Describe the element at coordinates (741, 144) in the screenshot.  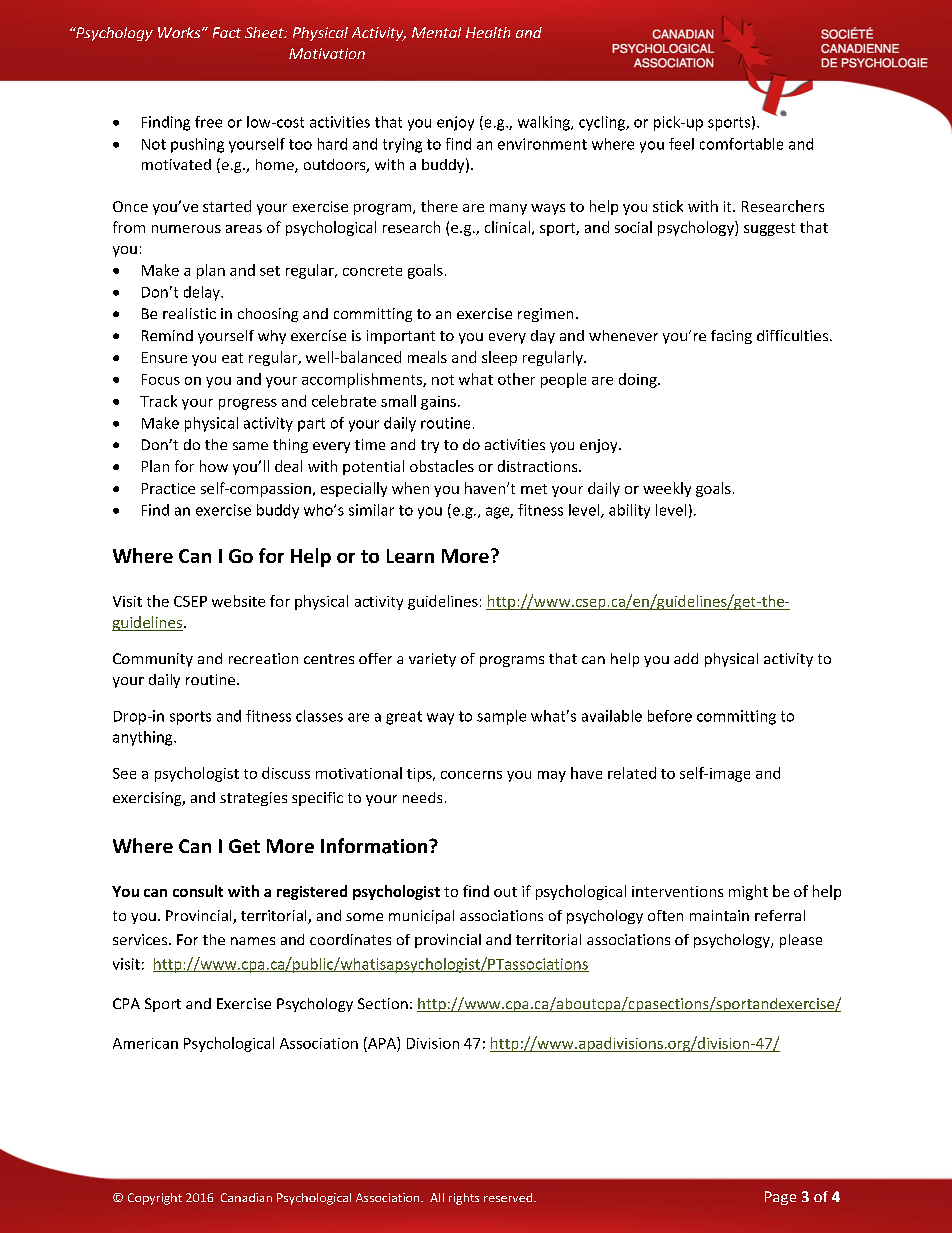
I see `comfortable` at that location.
